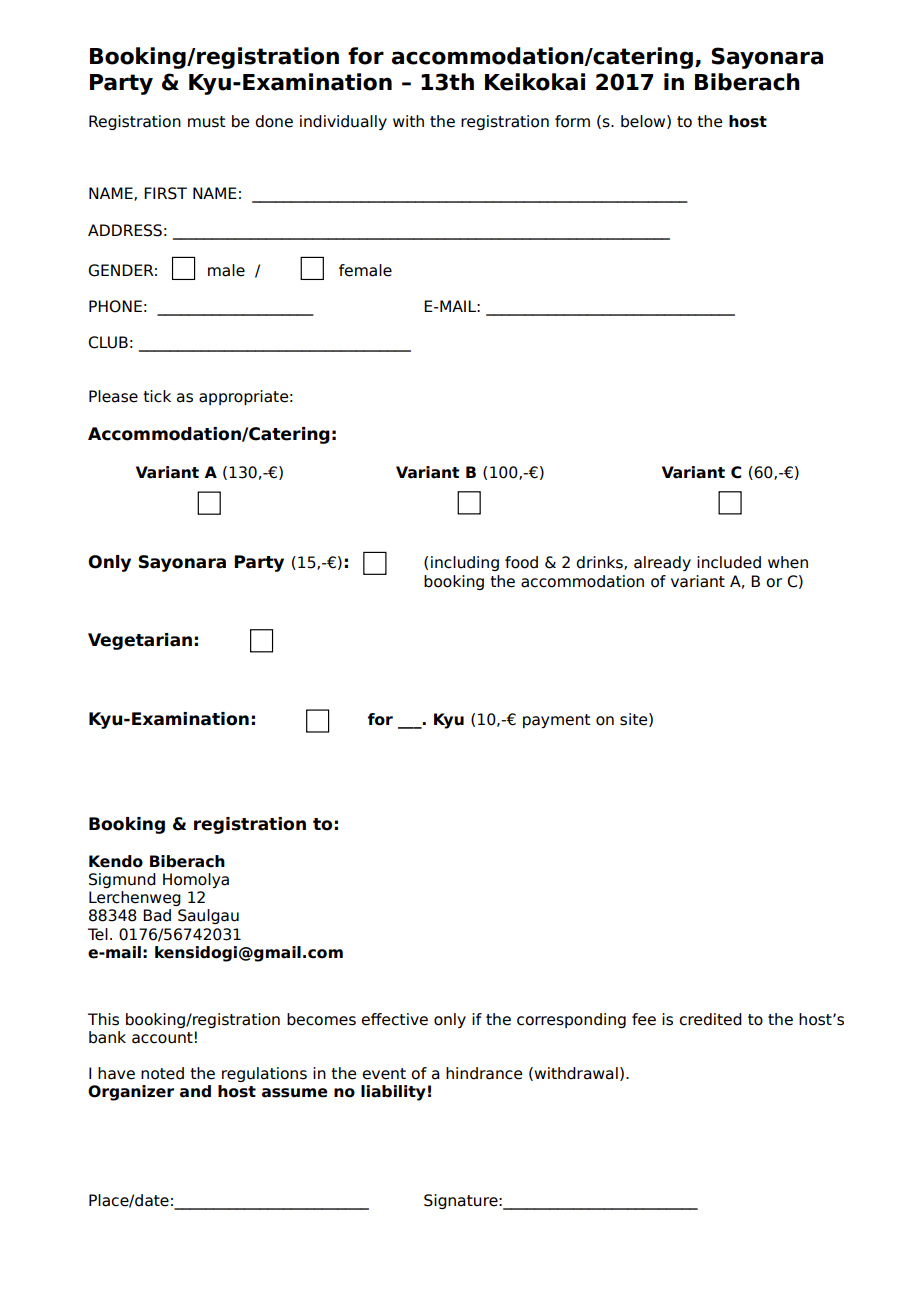 The height and width of the page is (1308, 924). Describe the element at coordinates (116, 861) in the page. I see `Kendo` at that location.
